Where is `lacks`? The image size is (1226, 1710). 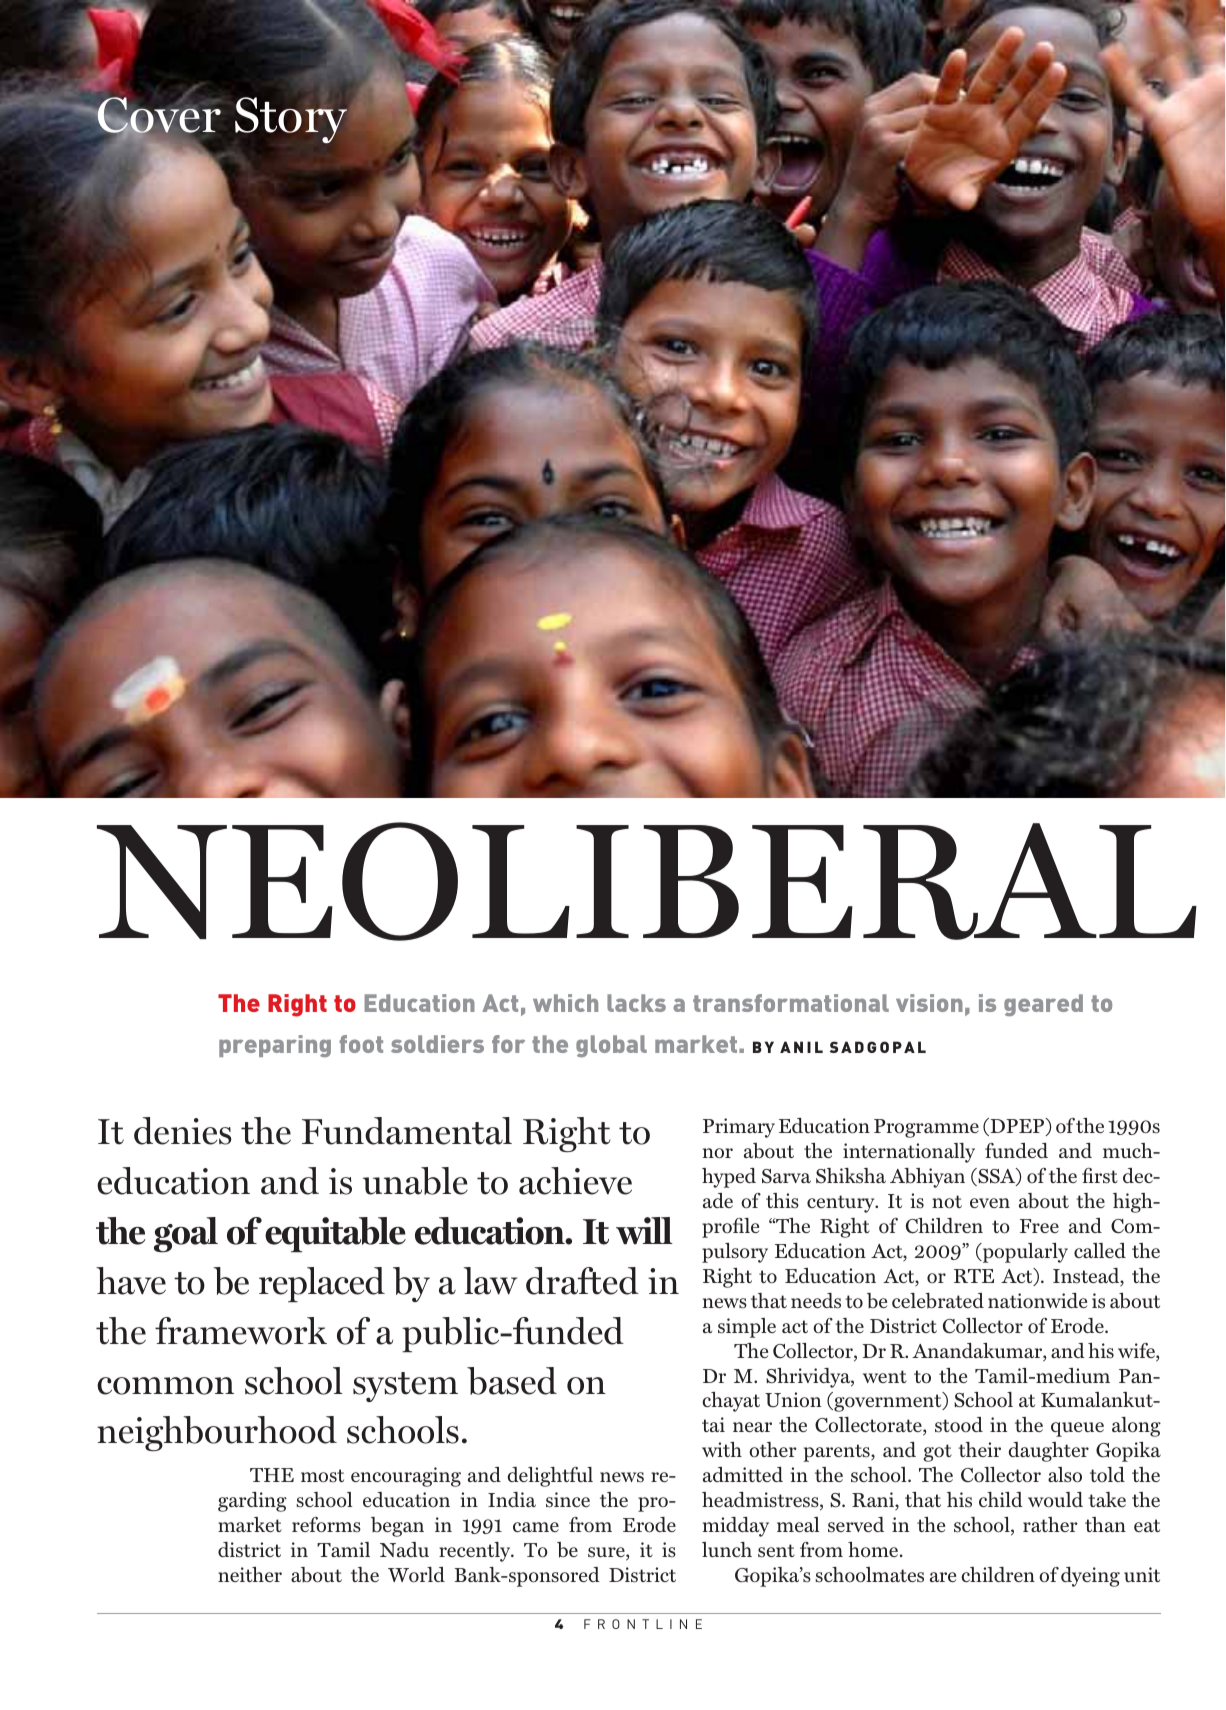 lacks is located at coordinates (636, 1003).
